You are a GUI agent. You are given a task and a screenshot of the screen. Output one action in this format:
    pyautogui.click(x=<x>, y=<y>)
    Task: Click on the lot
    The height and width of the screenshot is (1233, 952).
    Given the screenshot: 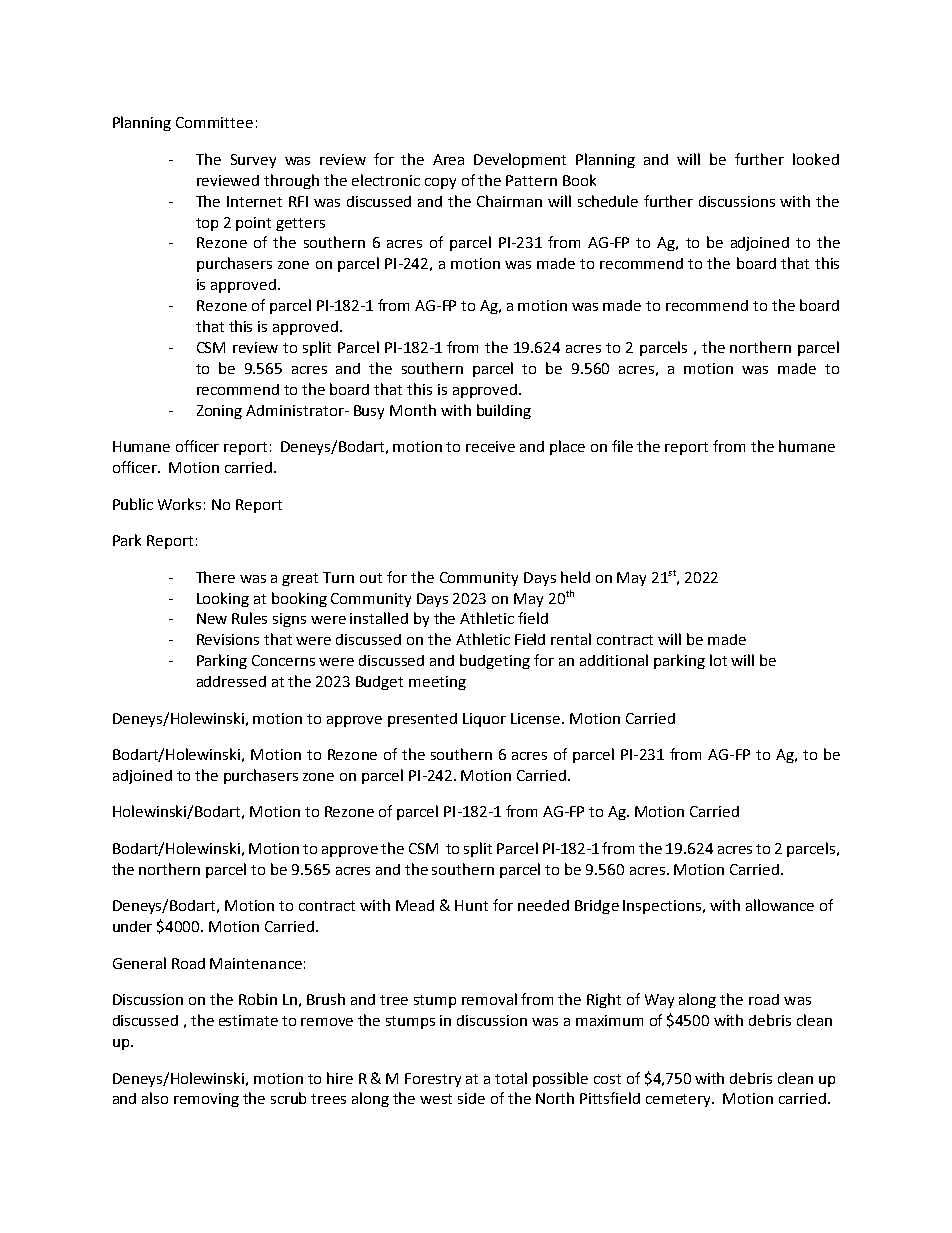 What is the action you would take?
    pyautogui.click(x=718, y=660)
